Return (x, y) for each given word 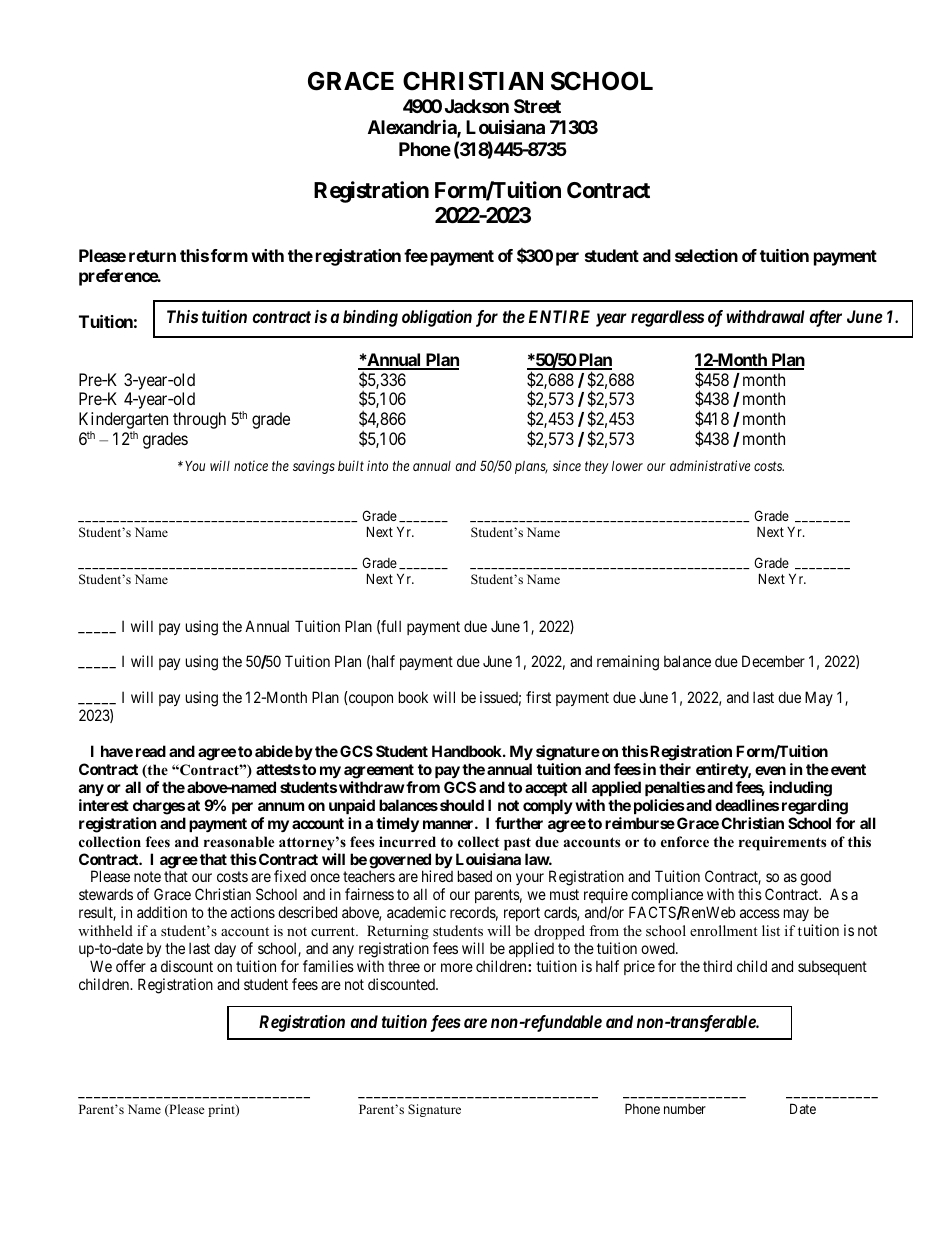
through (199, 420)
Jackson (477, 106)
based (475, 876)
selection (706, 255)
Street (537, 106)
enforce (685, 841)
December (773, 661)
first (538, 697)
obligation (437, 318)
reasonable (239, 842)
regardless (667, 318)
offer (131, 966)
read (151, 751)
